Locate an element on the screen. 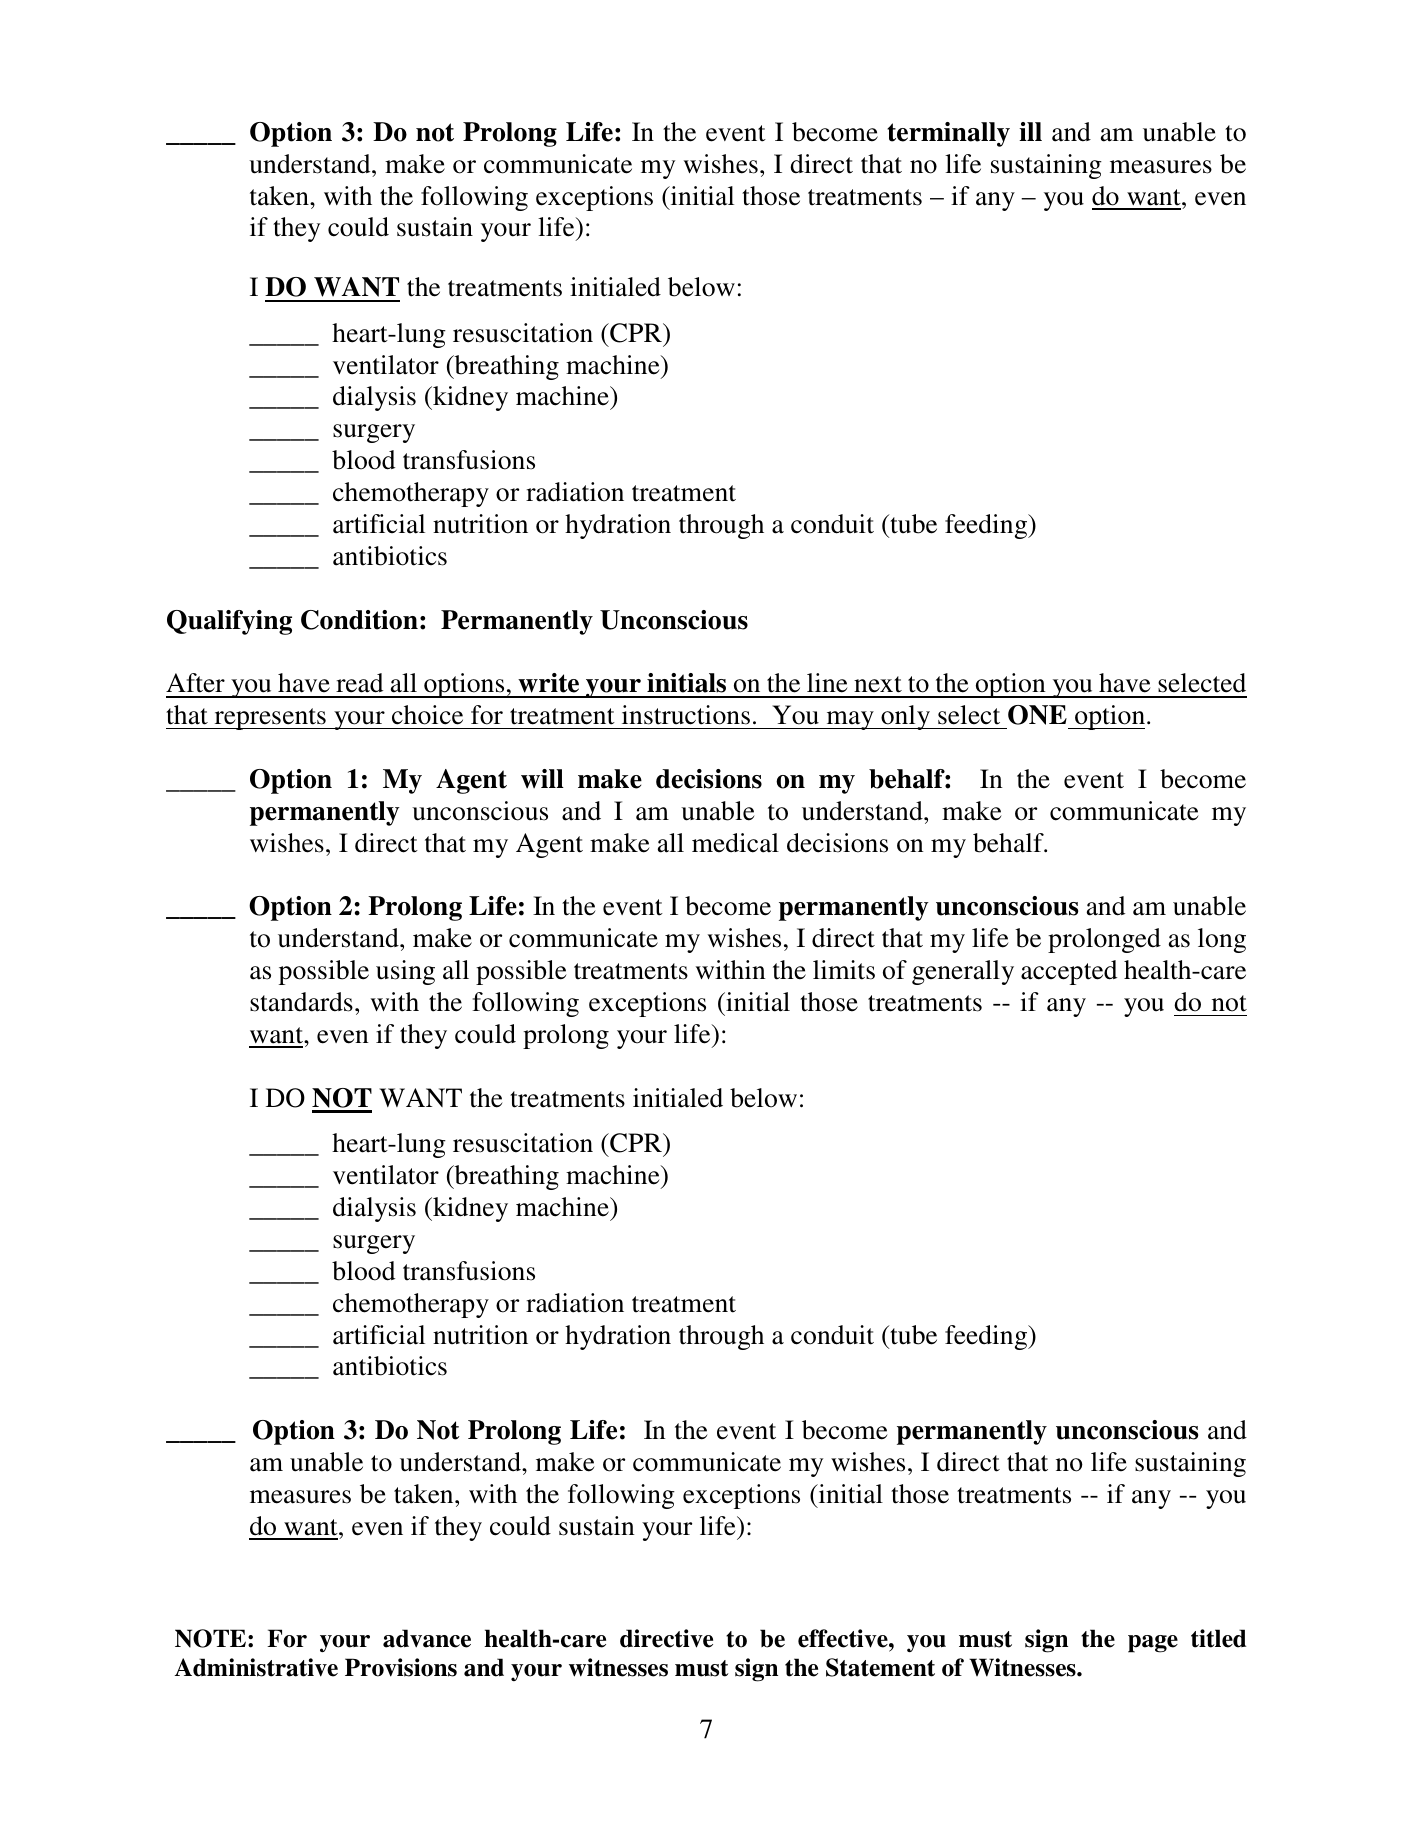  Condition is located at coordinates (359, 620).
